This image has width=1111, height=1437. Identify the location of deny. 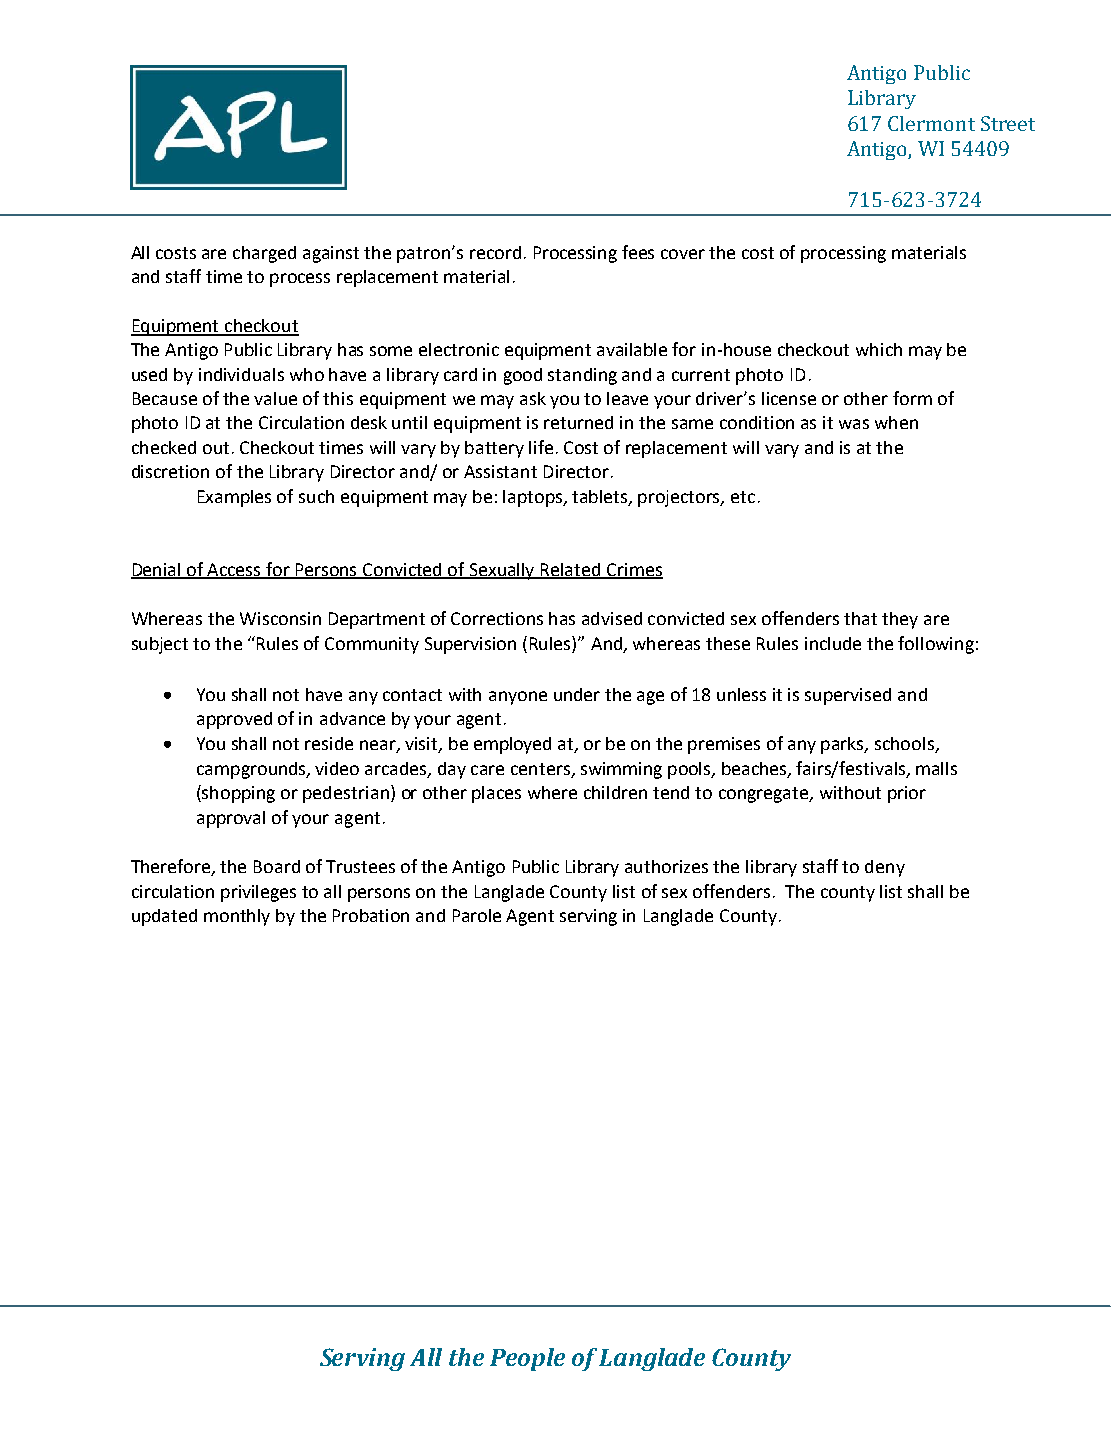
(885, 868).
